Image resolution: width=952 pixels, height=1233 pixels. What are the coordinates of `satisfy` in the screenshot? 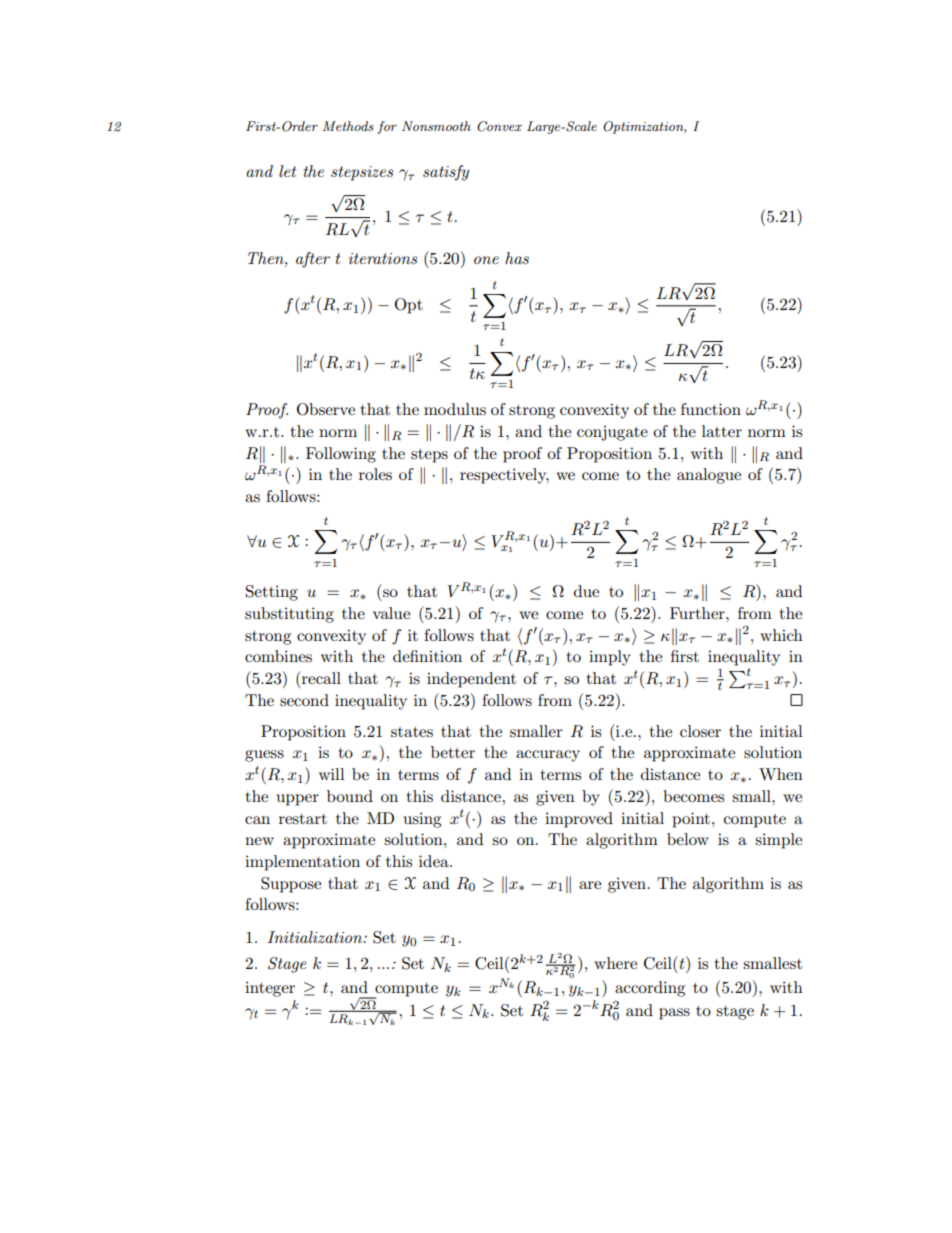 It's located at (446, 173).
